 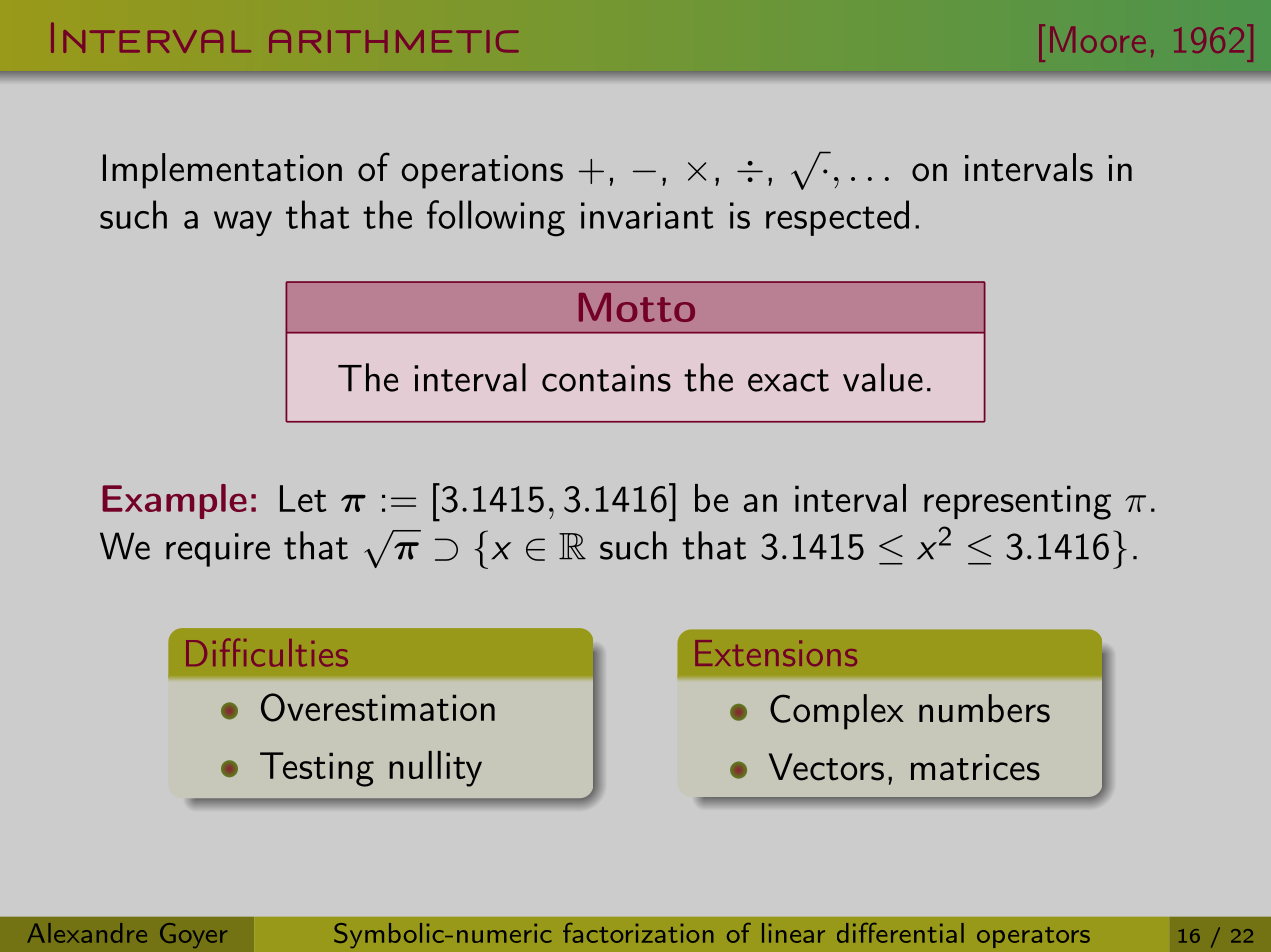 What do you see at coordinates (394, 41) in the screenshot?
I see `arithmetic` at bounding box center [394, 41].
